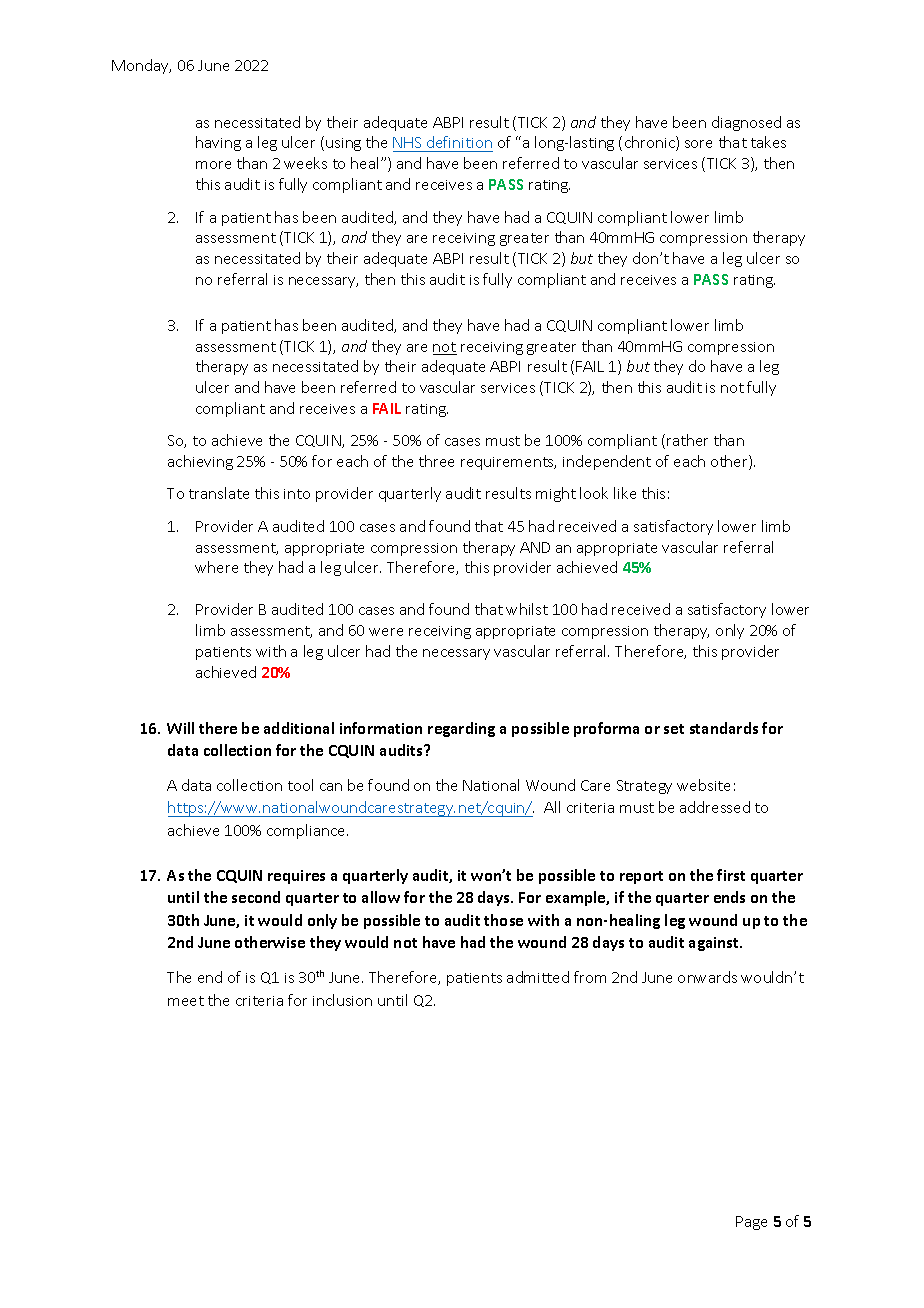 Image resolution: width=924 pixels, height=1308 pixels. What do you see at coordinates (503, 920) in the screenshot?
I see `those` at bounding box center [503, 920].
